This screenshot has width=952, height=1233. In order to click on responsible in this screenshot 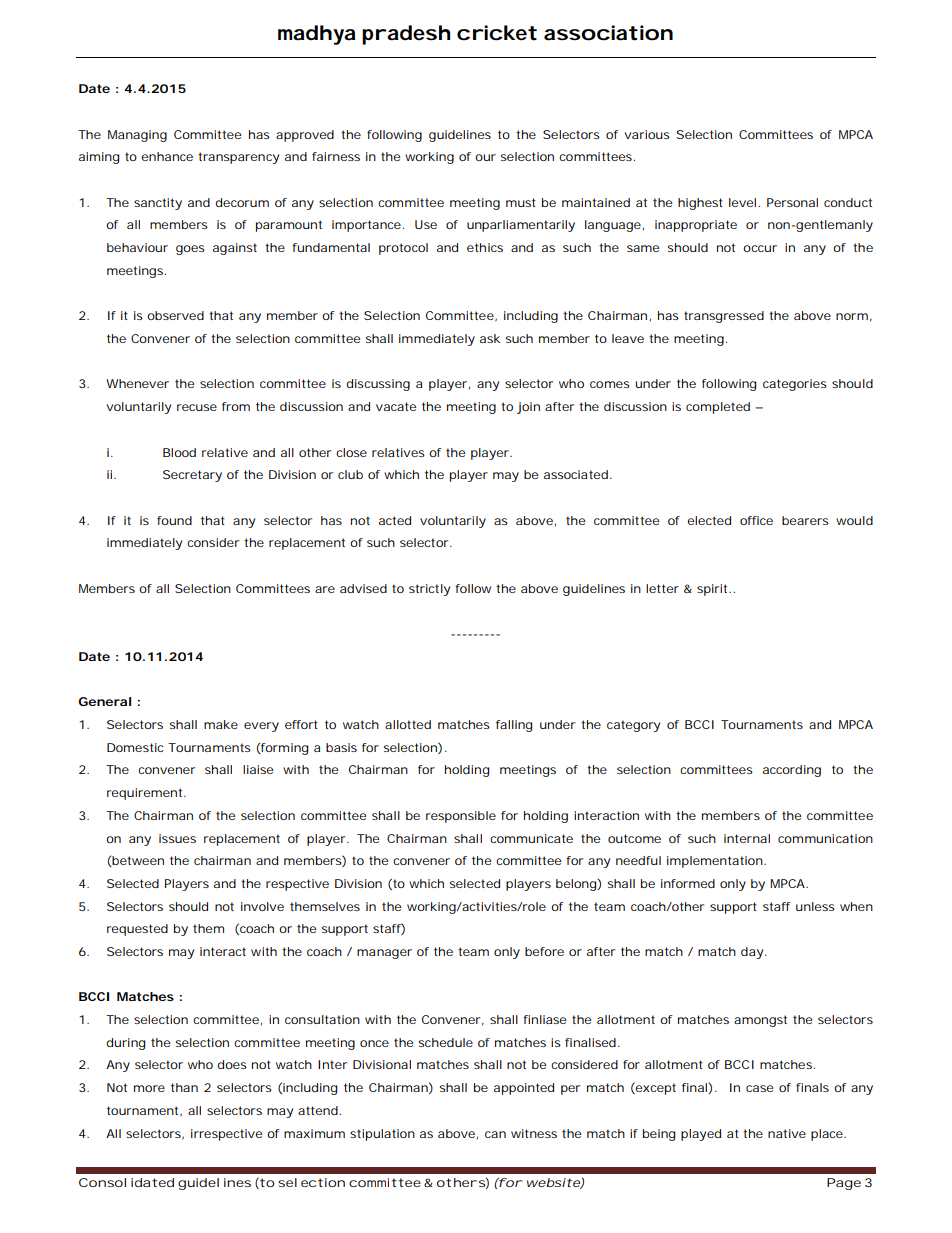, I will do `click(461, 817)`.
